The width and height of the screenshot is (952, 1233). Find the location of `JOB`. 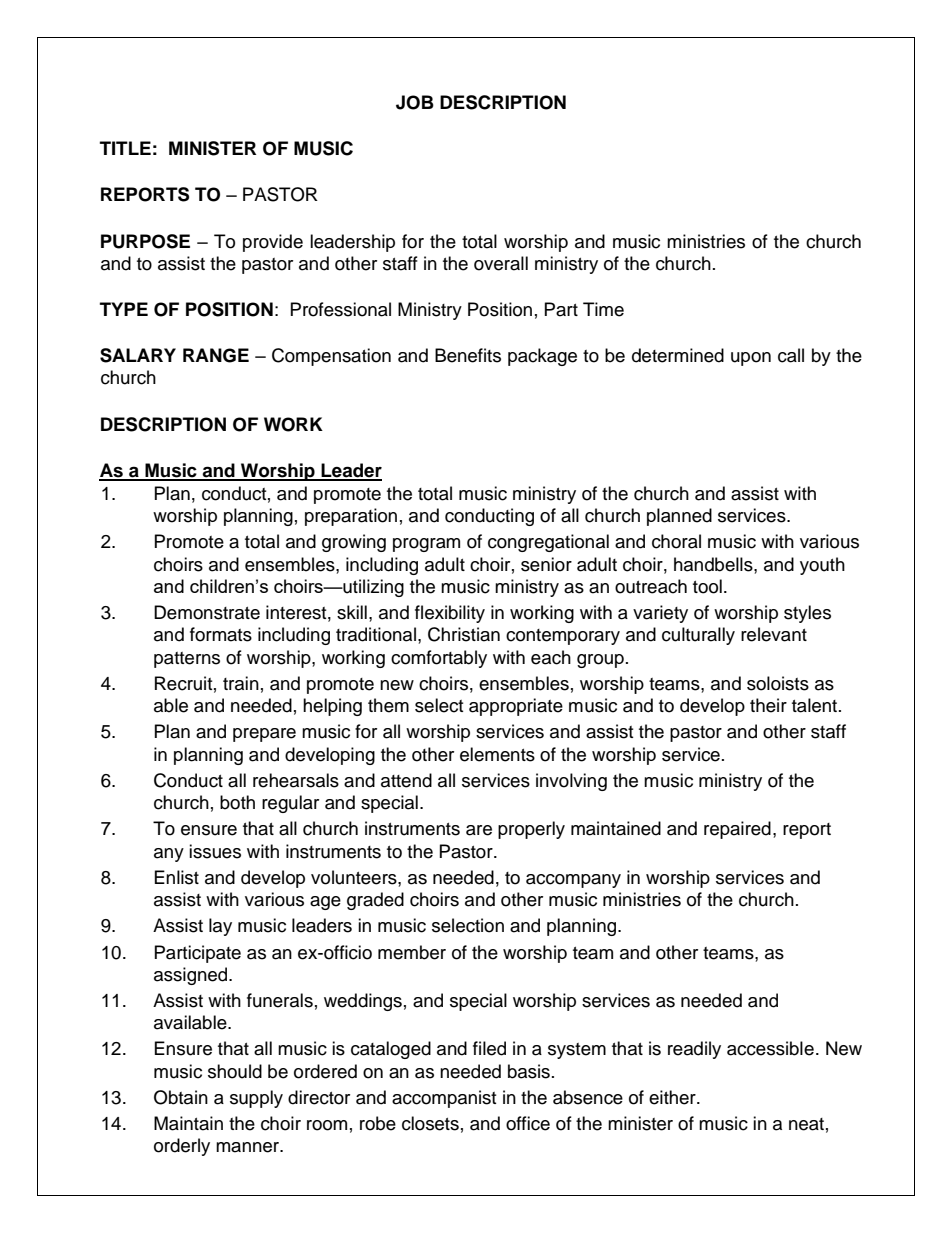

JOB is located at coordinates (415, 102).
